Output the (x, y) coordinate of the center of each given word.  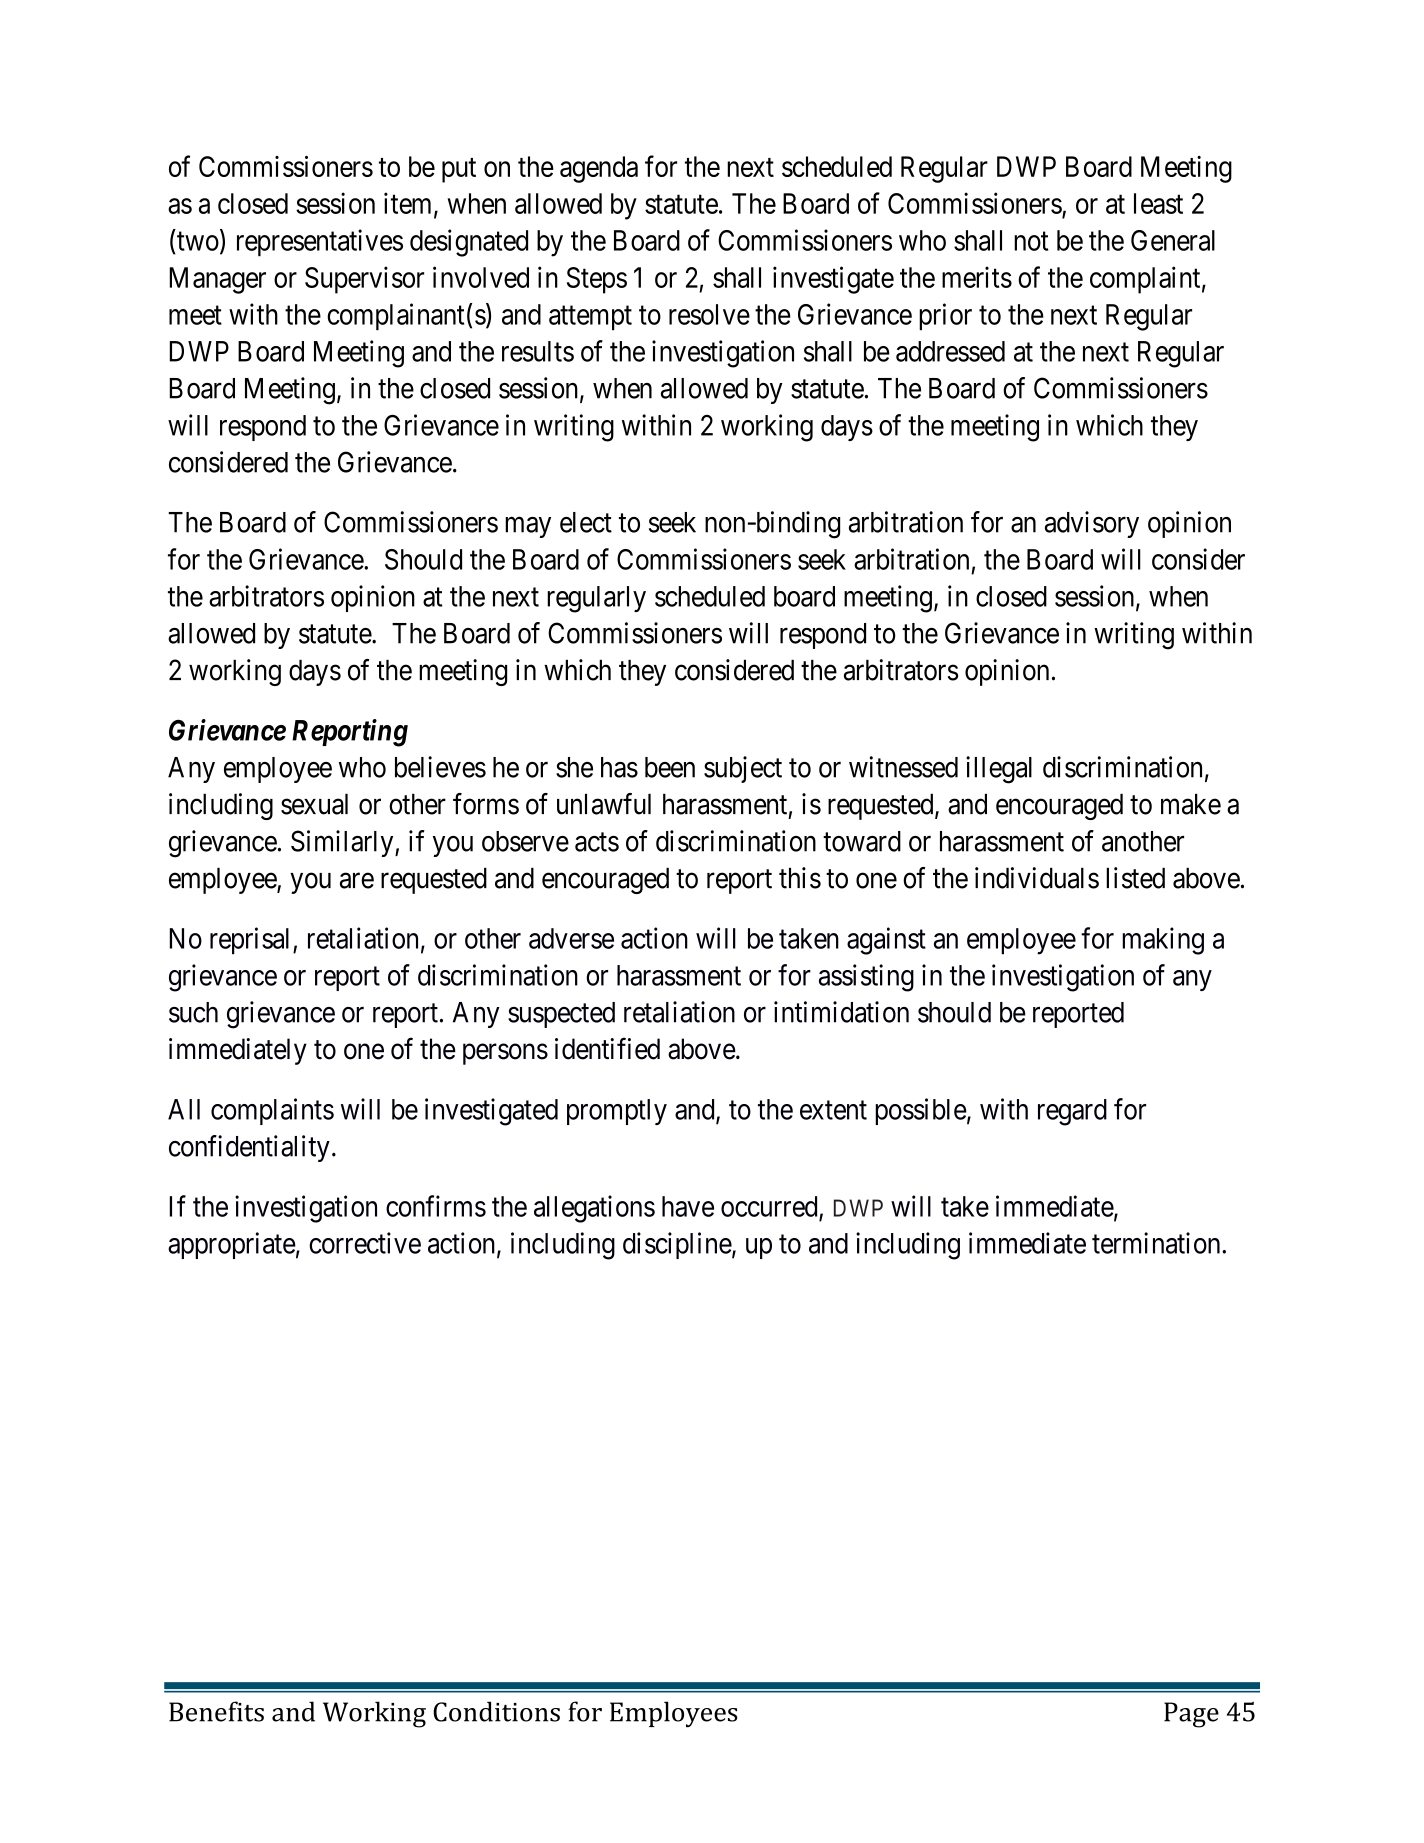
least (1158, 203)
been (670, 767)
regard (1072, 1112)
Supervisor (364, 280)
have (688, 1206)
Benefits (216, 1711)
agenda (599, 169)
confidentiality (249, 1148)
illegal (999, 770)
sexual (314, 804)
